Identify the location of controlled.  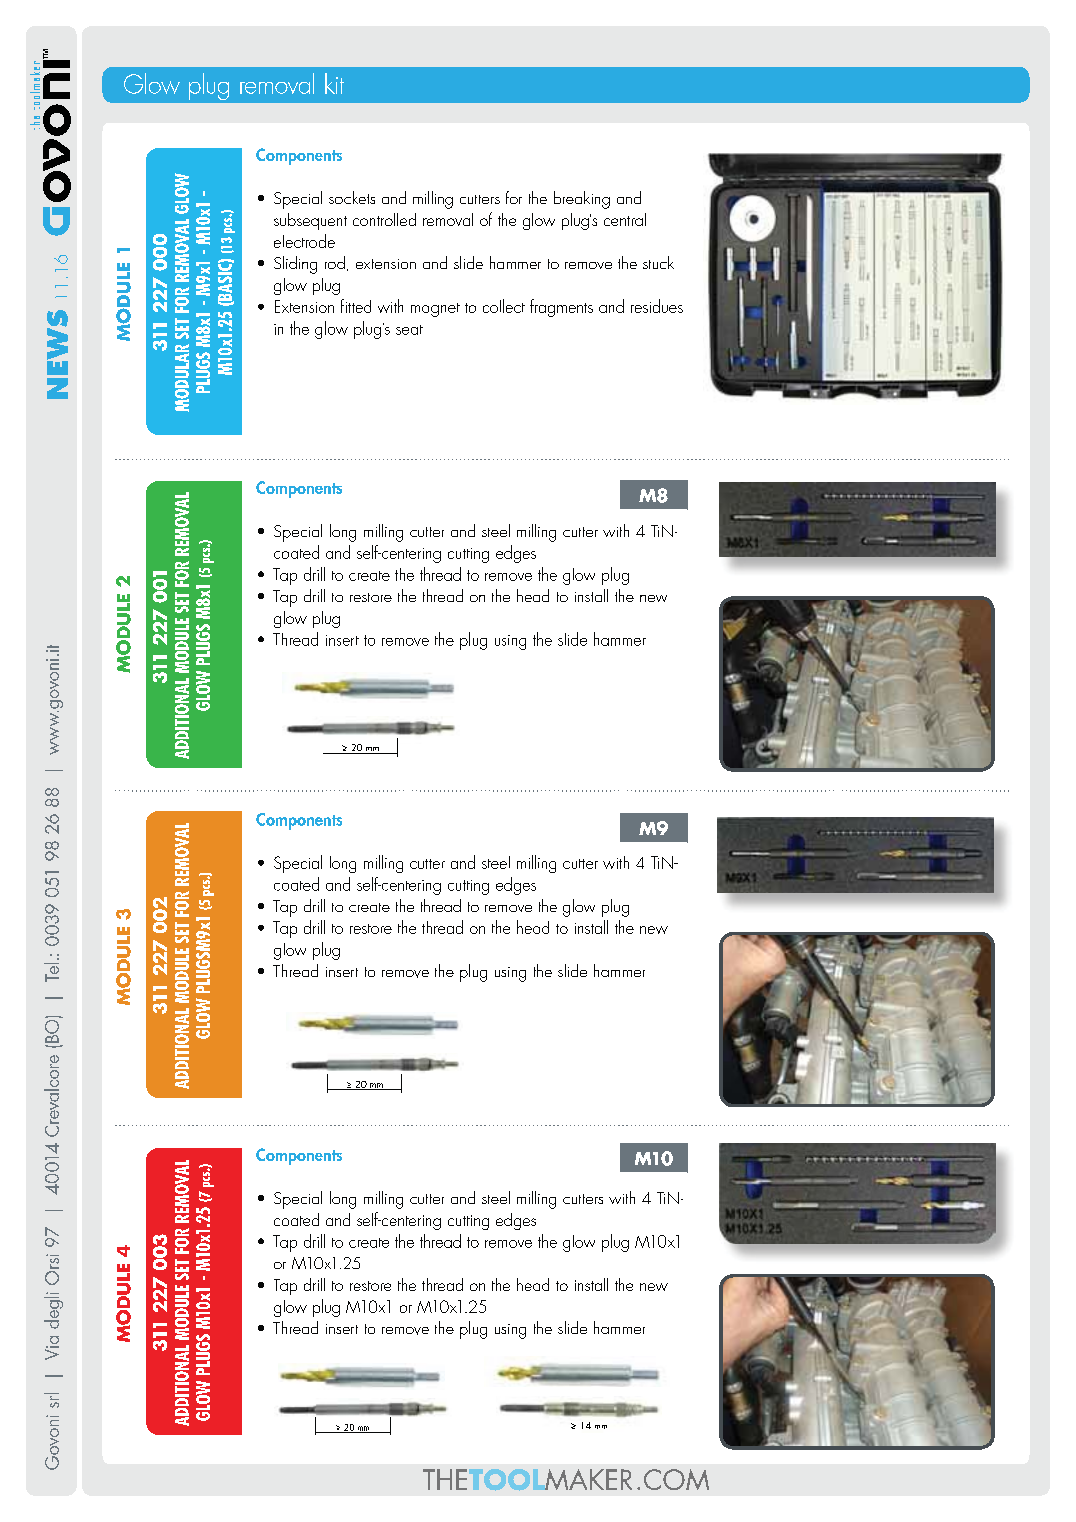
(384, 219).
